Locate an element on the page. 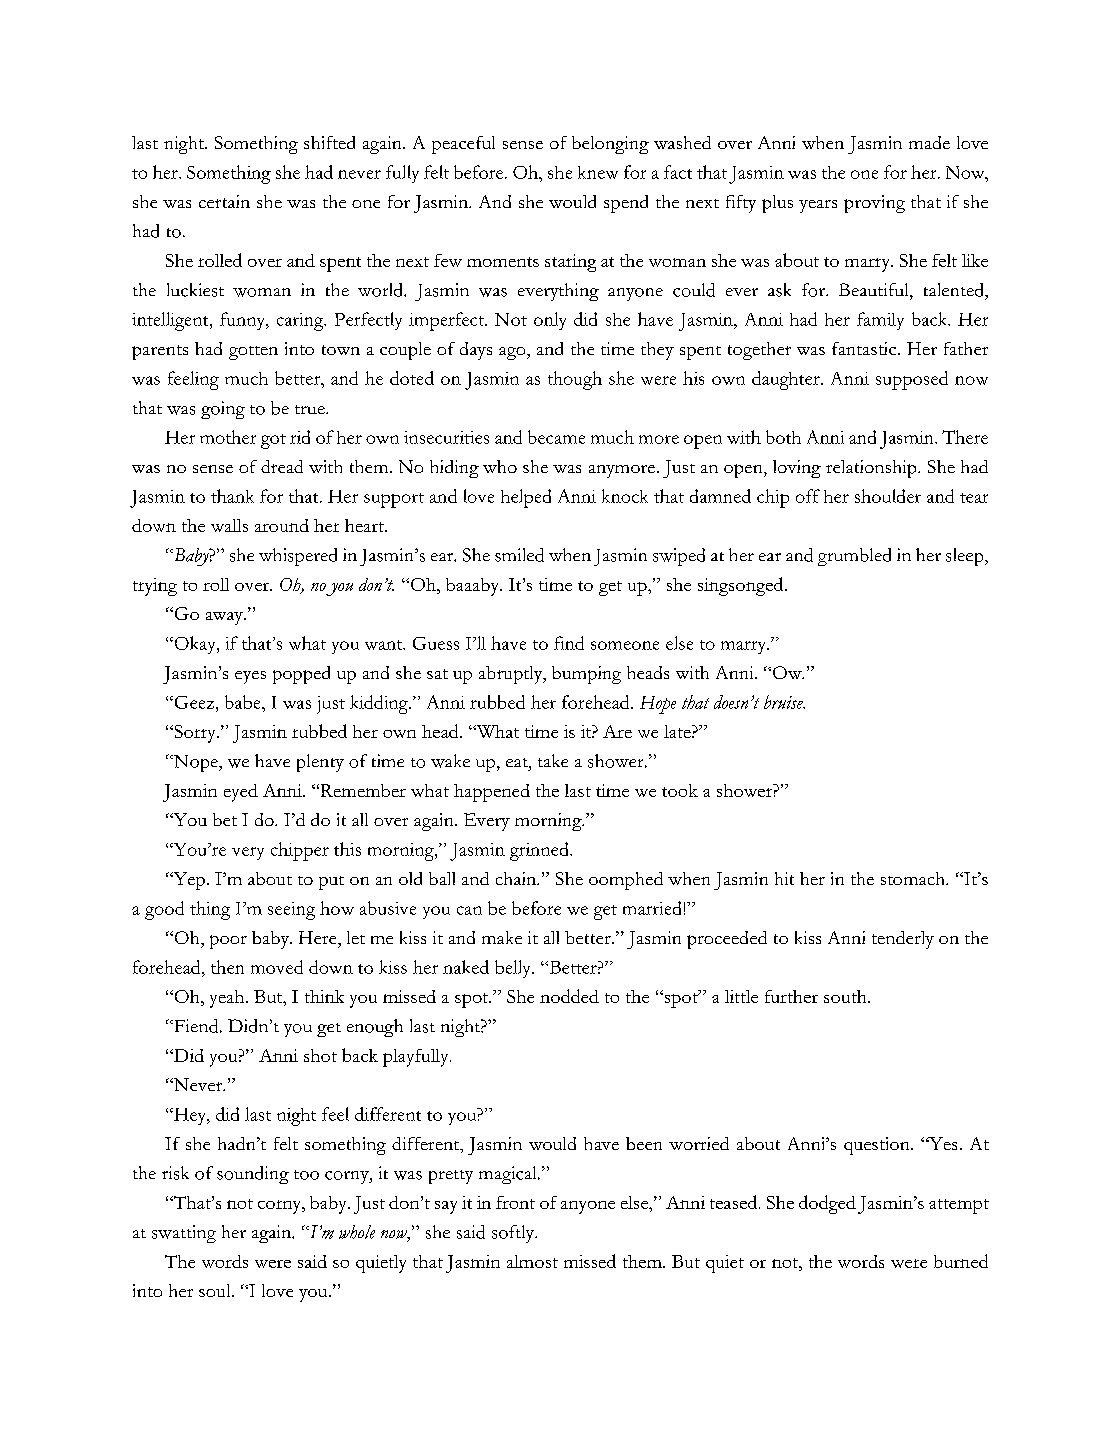 Image resolution: width=1120 pixels, height=1449 pixels. soul is located at coordinates (216, 1290).
